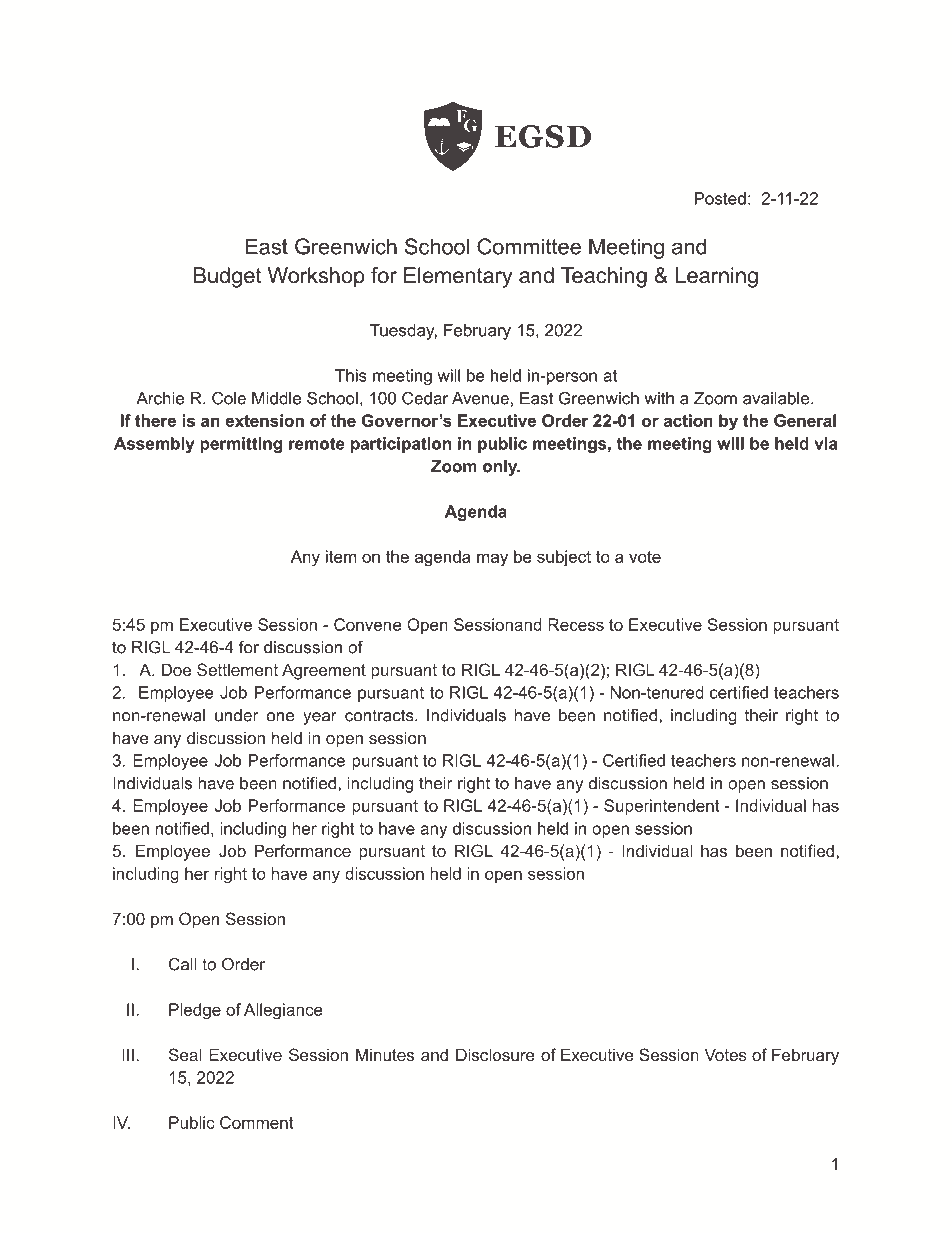 The width and height of the screenshot is (952, 1233). What do you see at coordinates (564, 558) in the screenshot?
I see `subject` at bounding box center [564, 558].
